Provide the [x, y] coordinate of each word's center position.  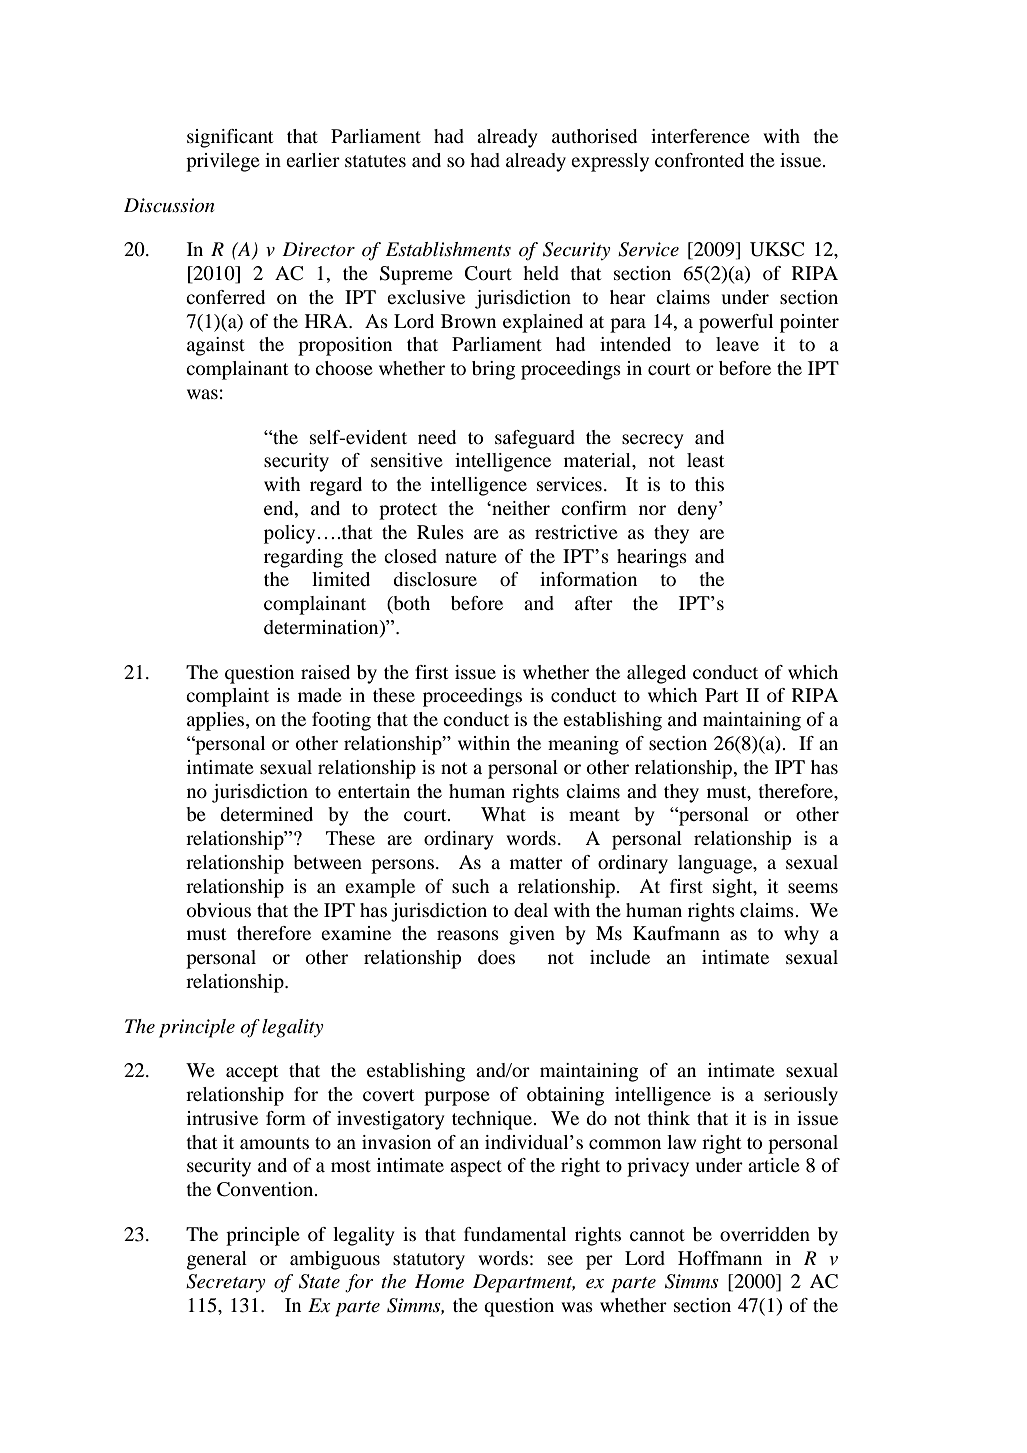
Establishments [448, 249]
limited [341, 579]
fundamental [515, 1234]
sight [734, 888]
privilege [223, 162]
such [471, 886]
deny [698, 510]
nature [471, 557]
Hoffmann [720, 1258]
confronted [699, 160]
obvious [219, 910]
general [217, 1260]
